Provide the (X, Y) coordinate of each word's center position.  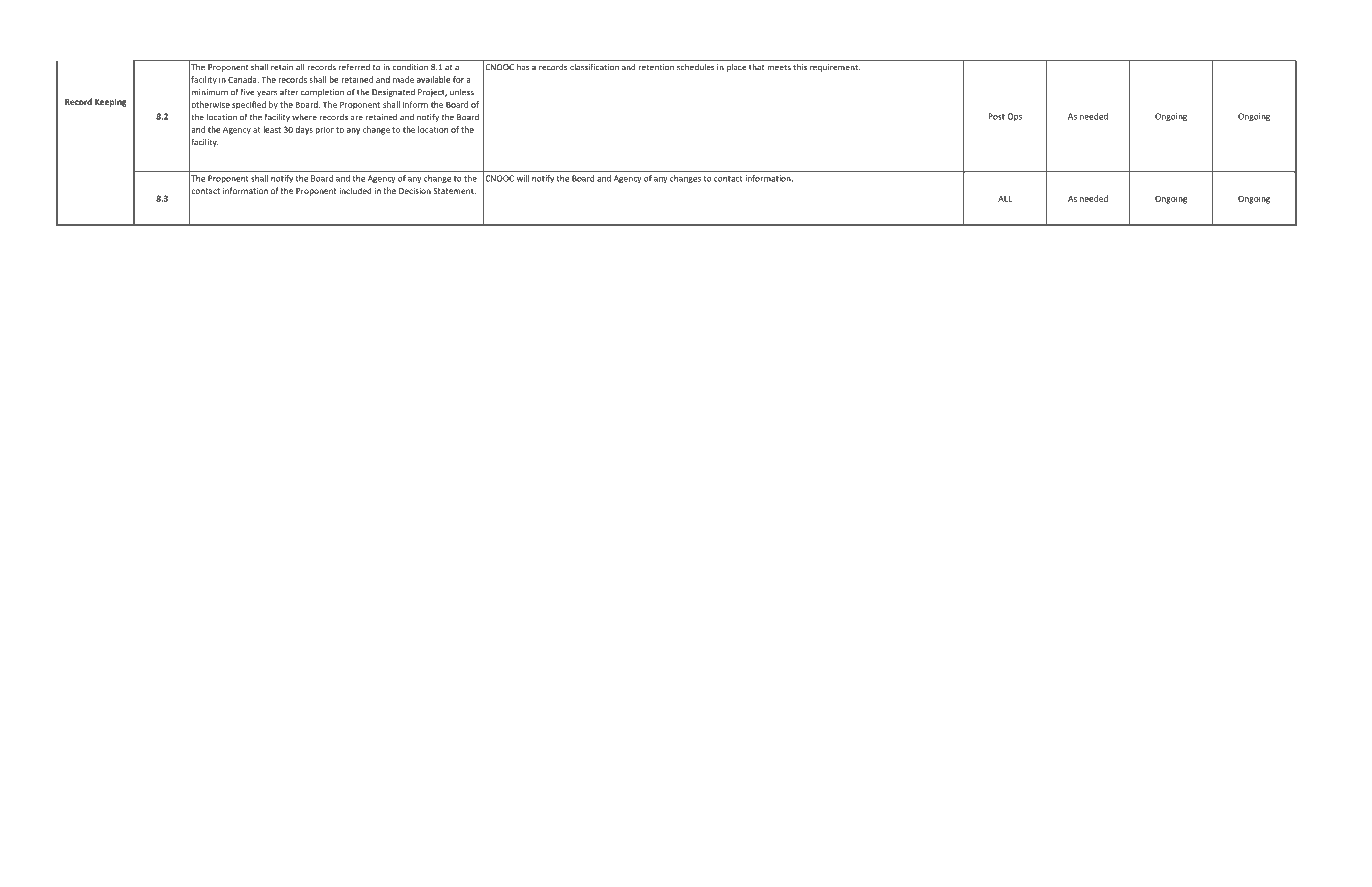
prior (324, 130)
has (523, 67)
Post (996, 116)
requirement (835, 68)
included (355, 190)
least (272, 129)
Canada (243, 79)
